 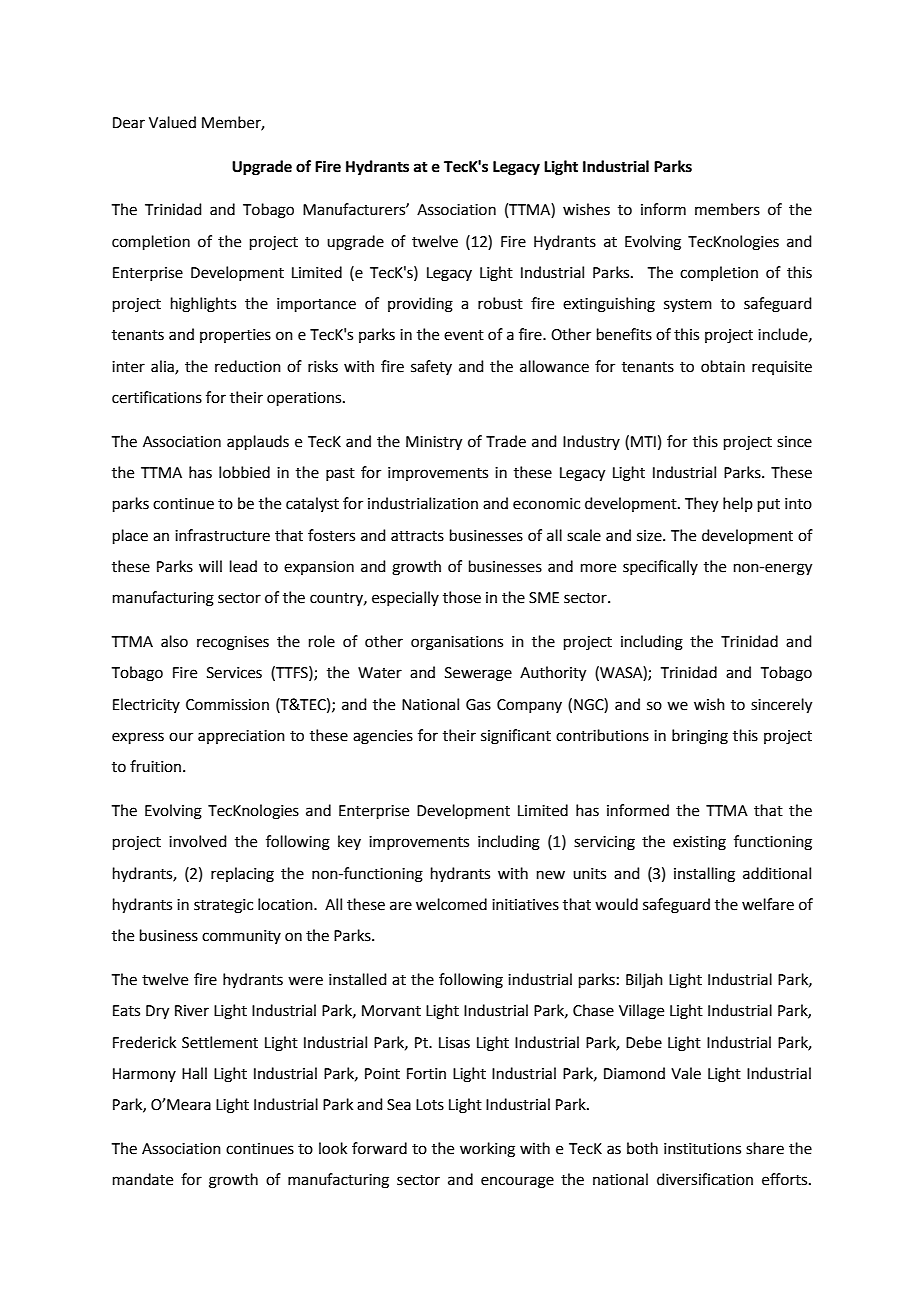 I want to click on system, so click(x=688, y=305).
